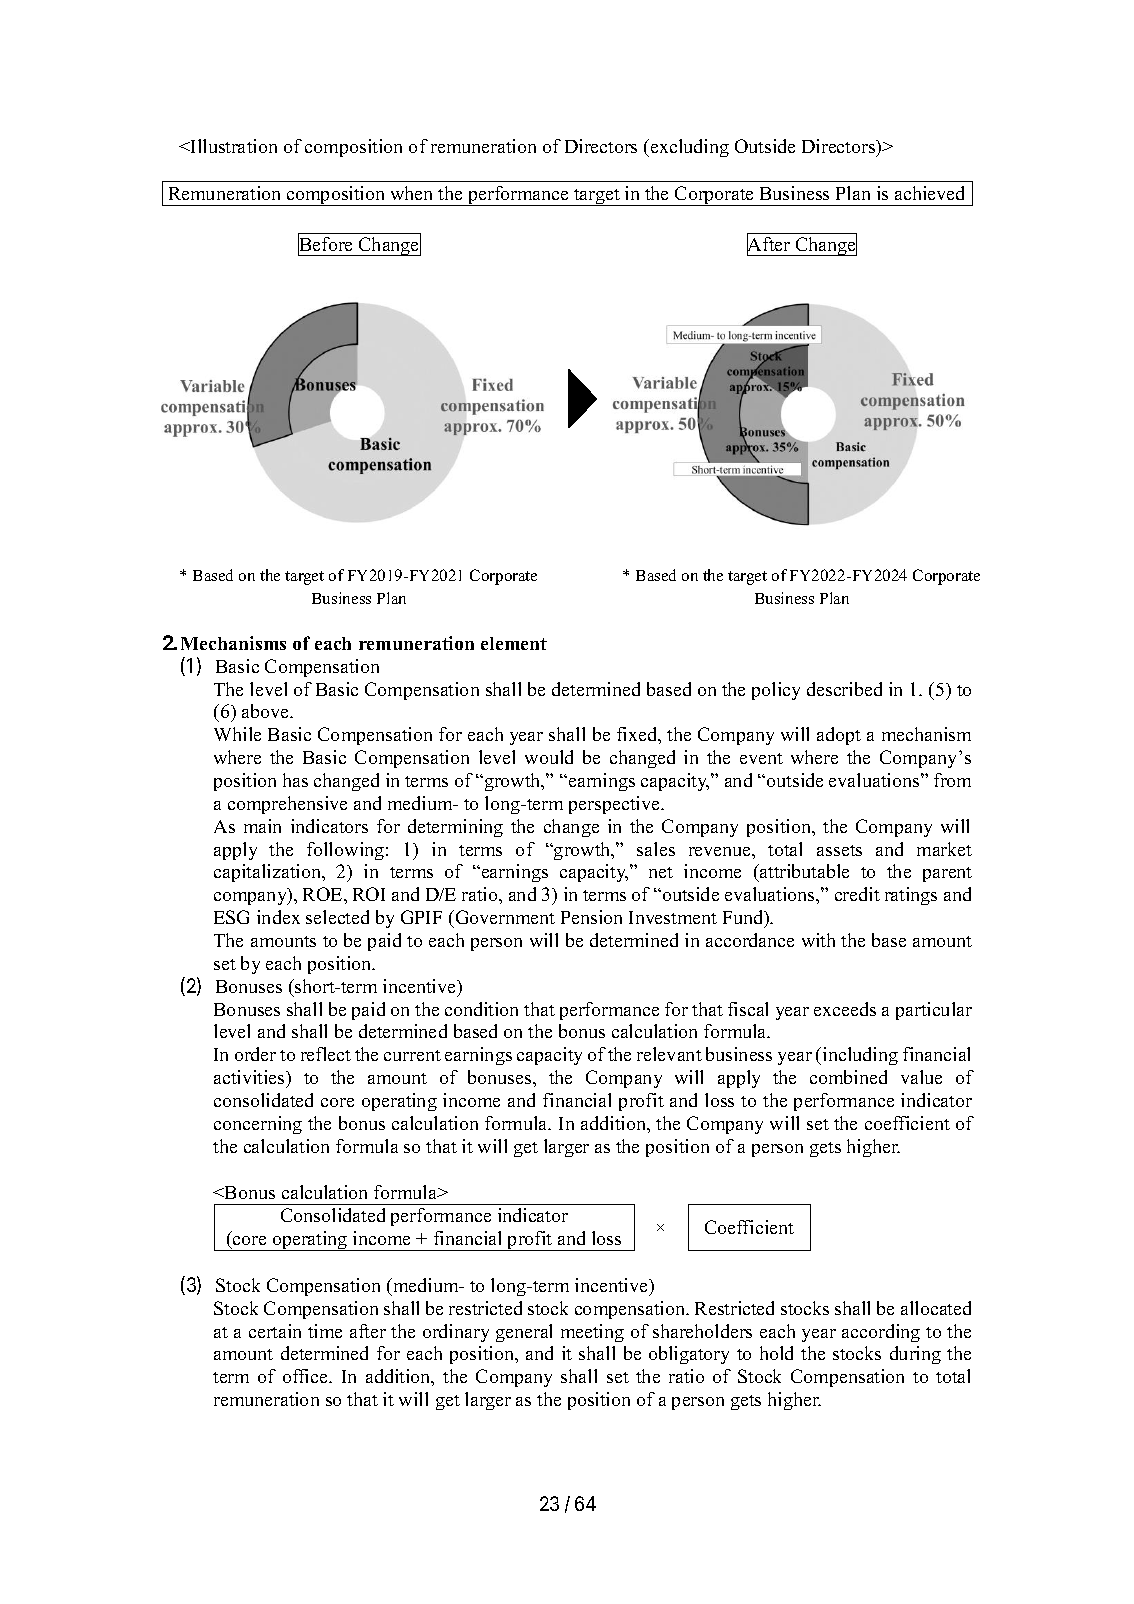  What do you see at coordinates (818, 940) in the image?
I see `with` at bounding box center [818, 940].
